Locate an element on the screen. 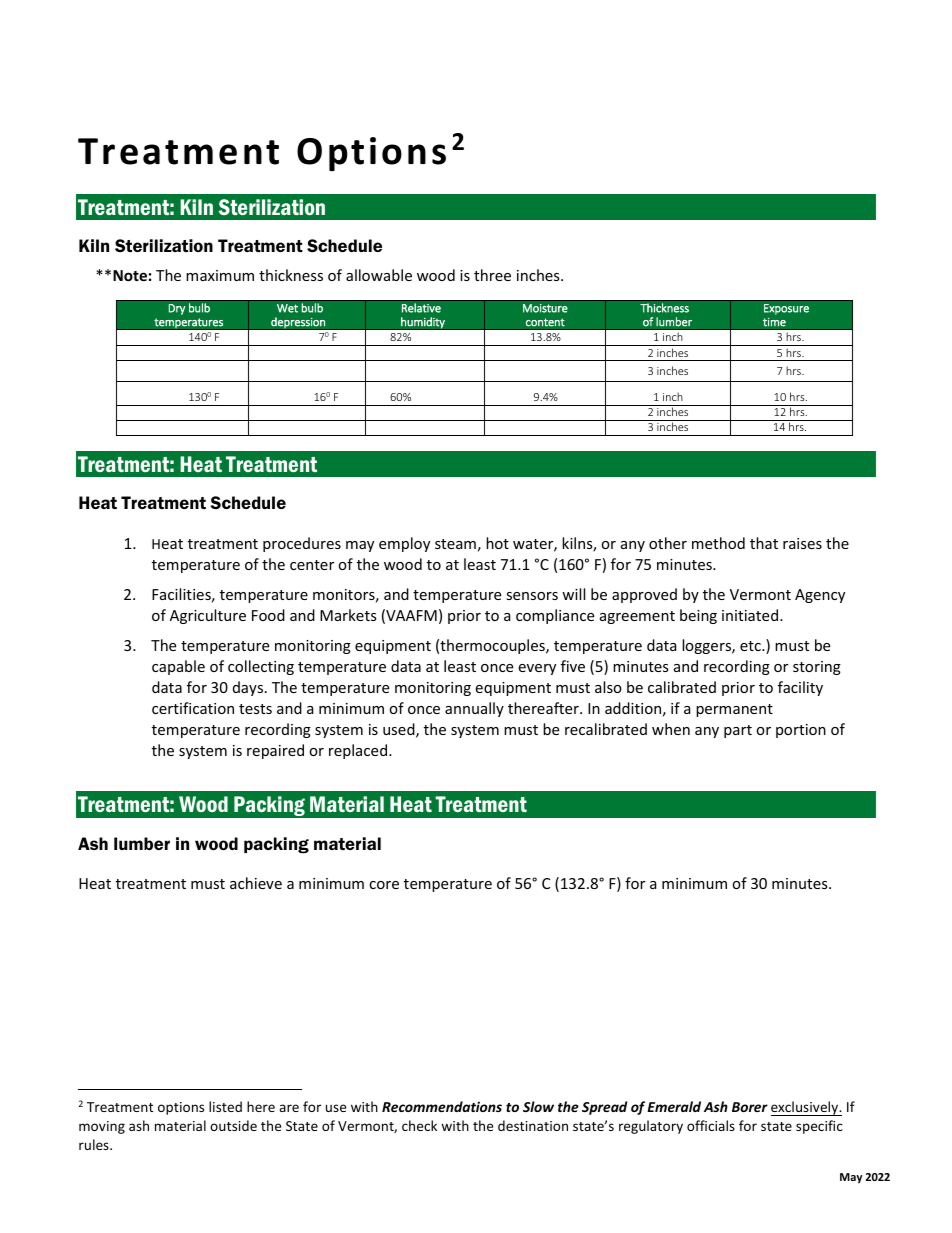 Image resolution: width=952 pixels, height=1233 pixels. steam is located at coordinates (455, 544).
